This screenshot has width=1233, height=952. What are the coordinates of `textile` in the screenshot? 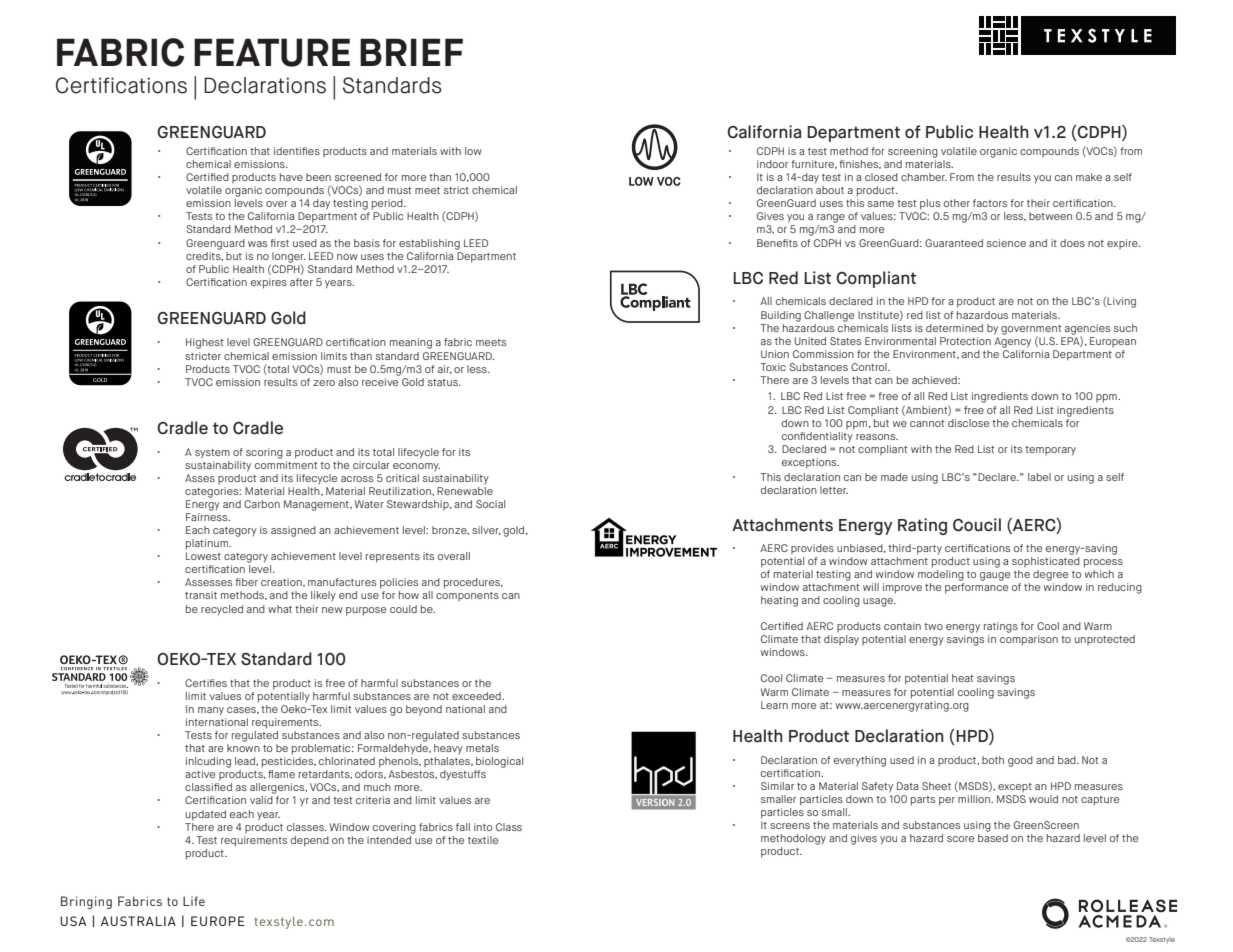 It's located at (483, 840).
